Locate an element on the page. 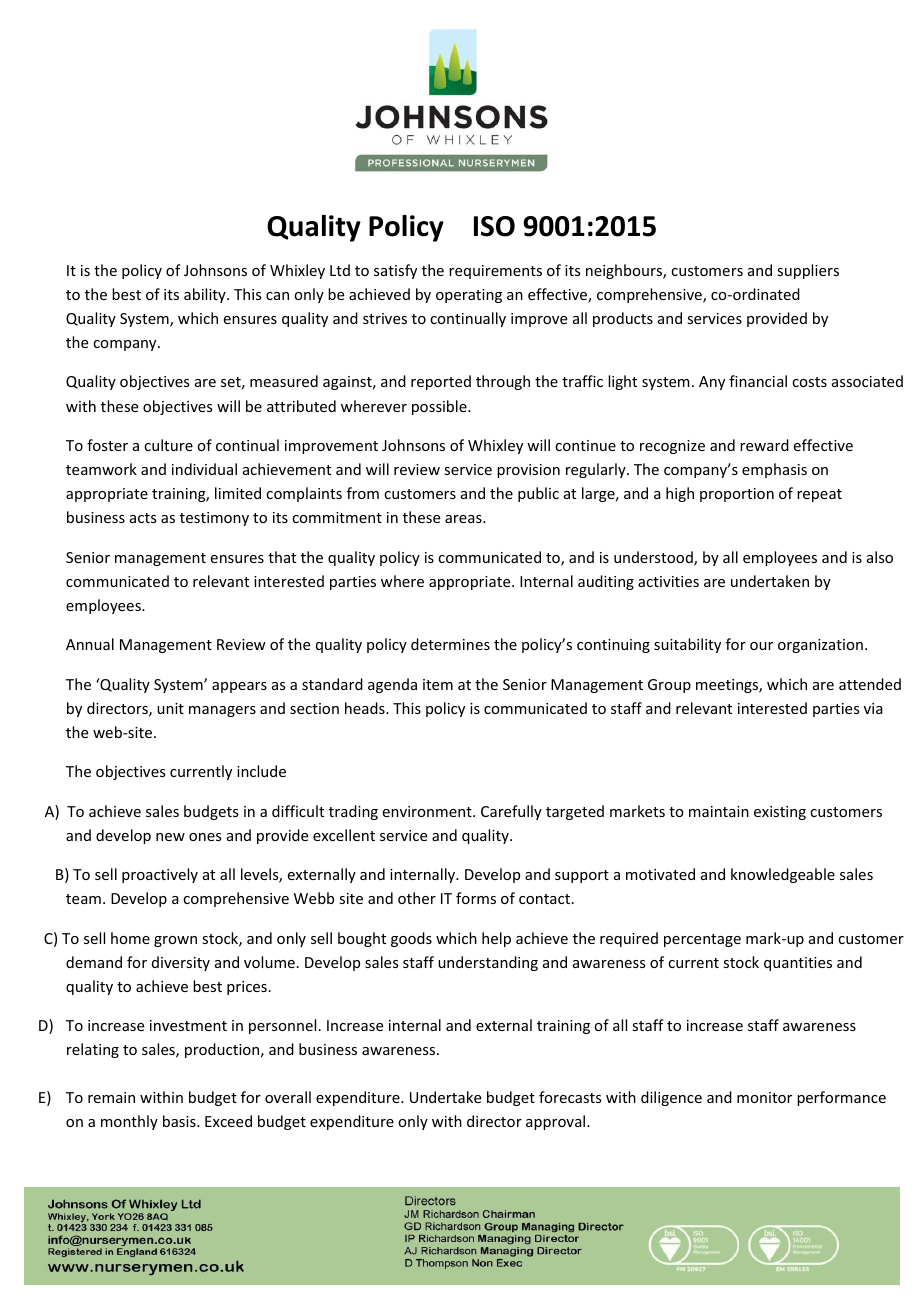  forecasts is located at coordinates (570, 1097).
